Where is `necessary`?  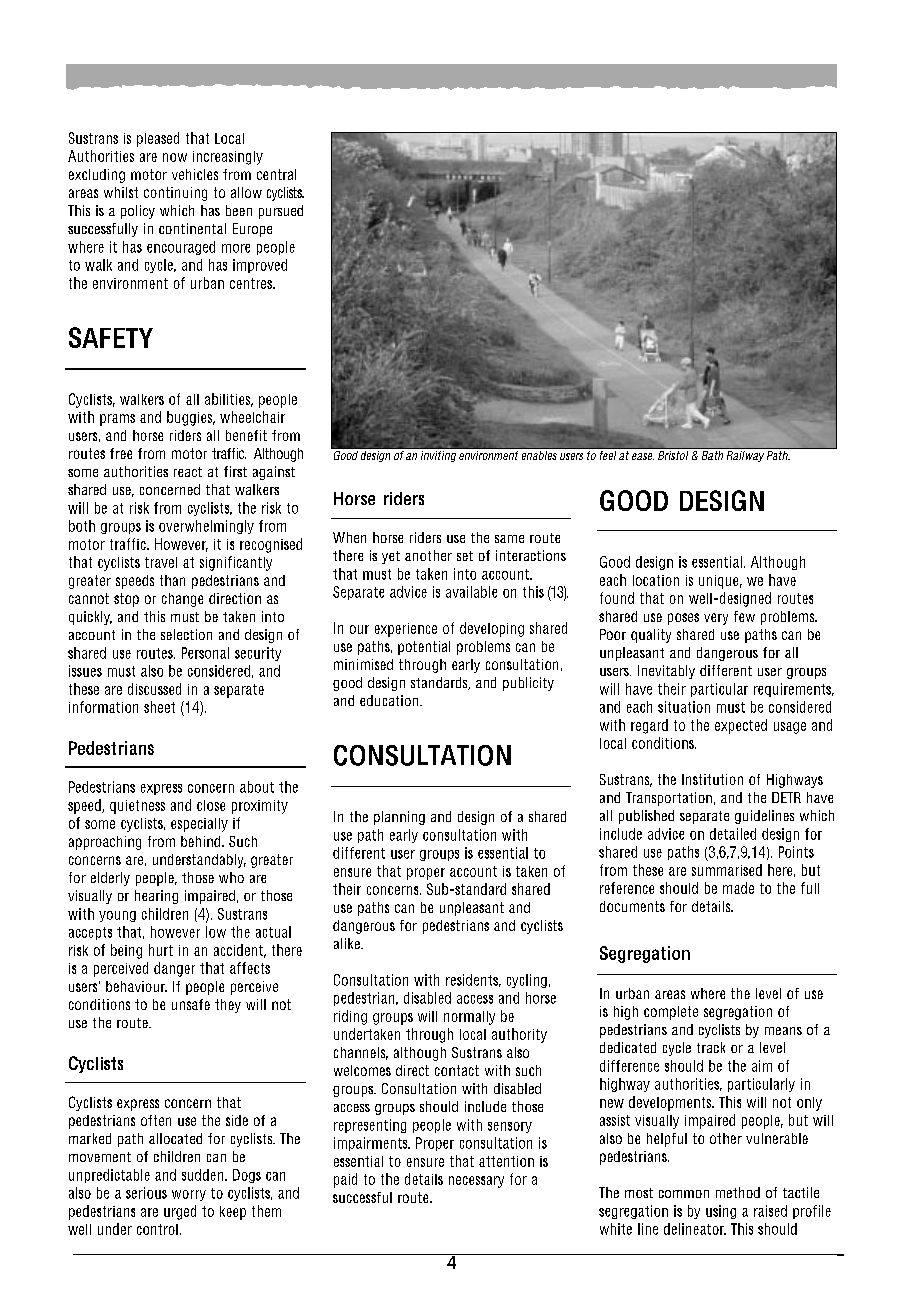
necessary is located at coordinates (476, 1182).
